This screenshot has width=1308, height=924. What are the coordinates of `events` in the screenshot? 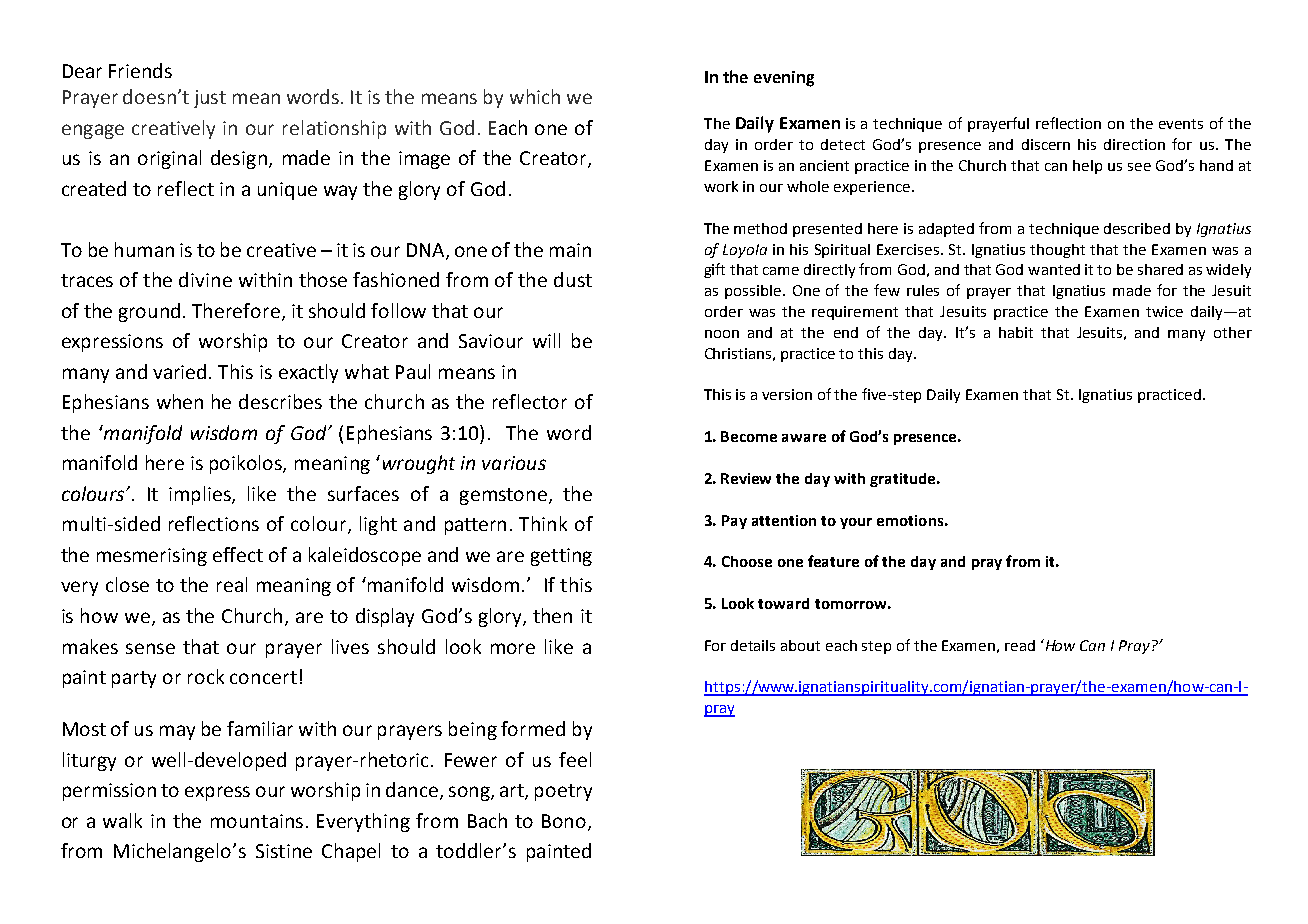 It's located at (1181, 124).
